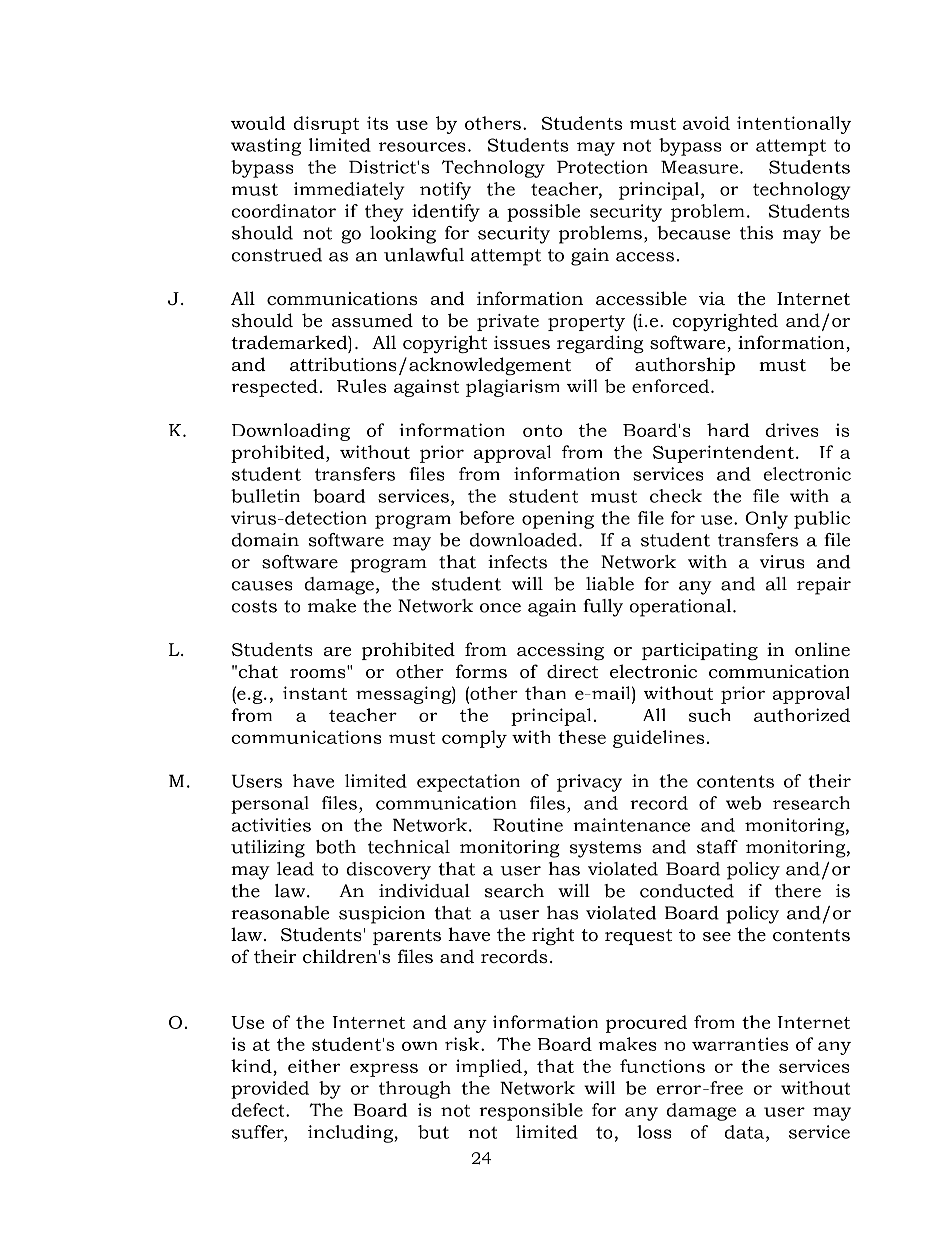 The width and height of the screenshot is (952, 1233). What do you see at coordinates (500, 608) in the screenshot?
I see `once` at bounding box center [500, 608].
